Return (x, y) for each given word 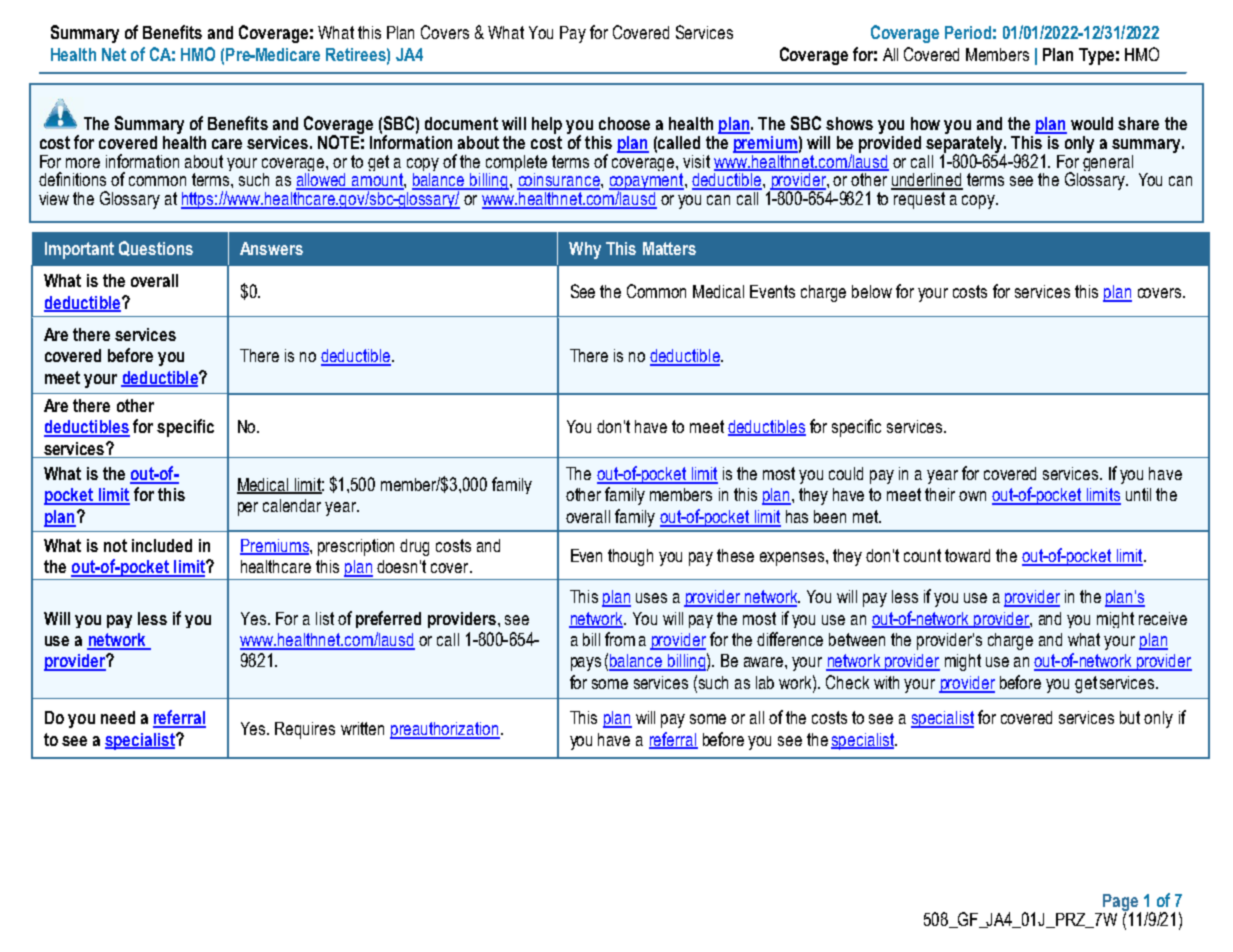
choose (624, 123)
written (362, 728)
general (1108, 161)
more (83, 163)
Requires (305, 730)
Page (1120, 904)
